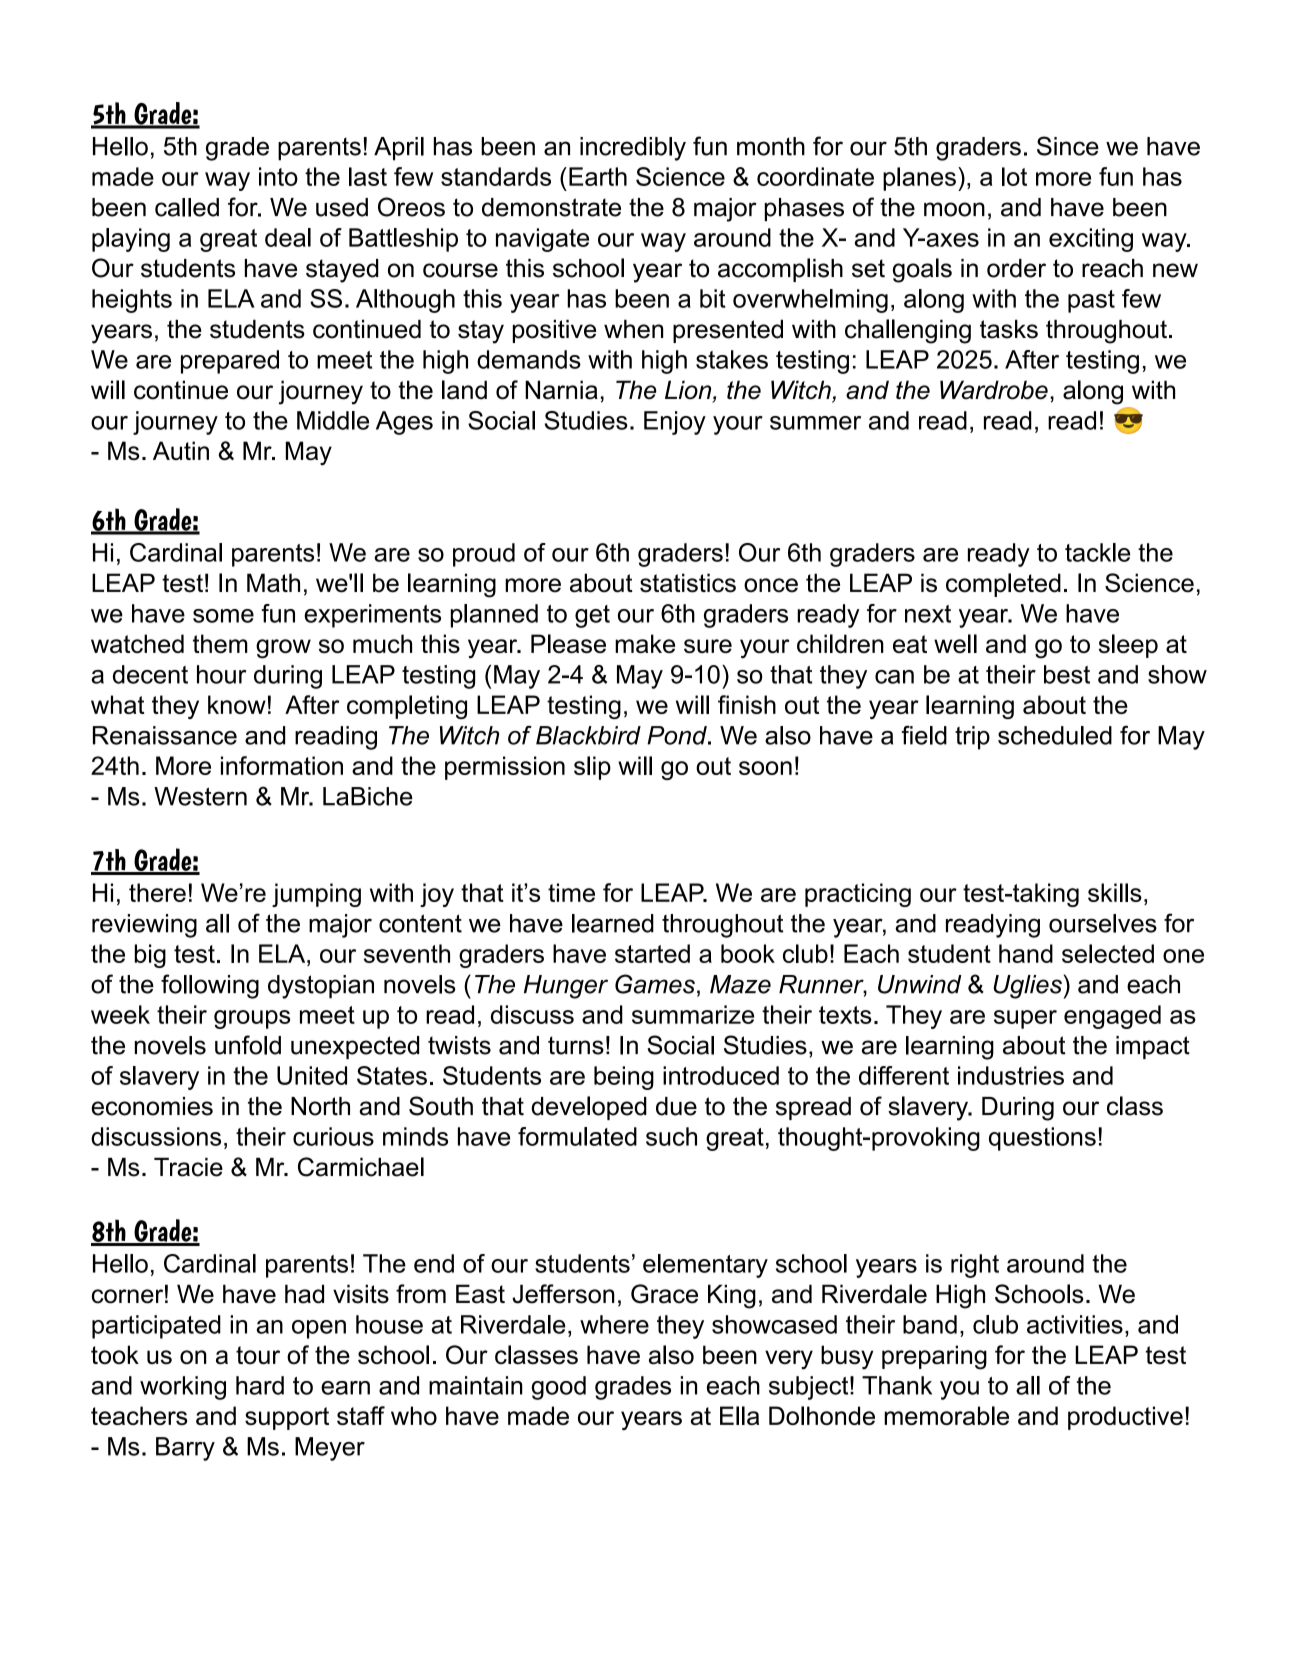  I want to click on productive, so click(1125, 1418).
